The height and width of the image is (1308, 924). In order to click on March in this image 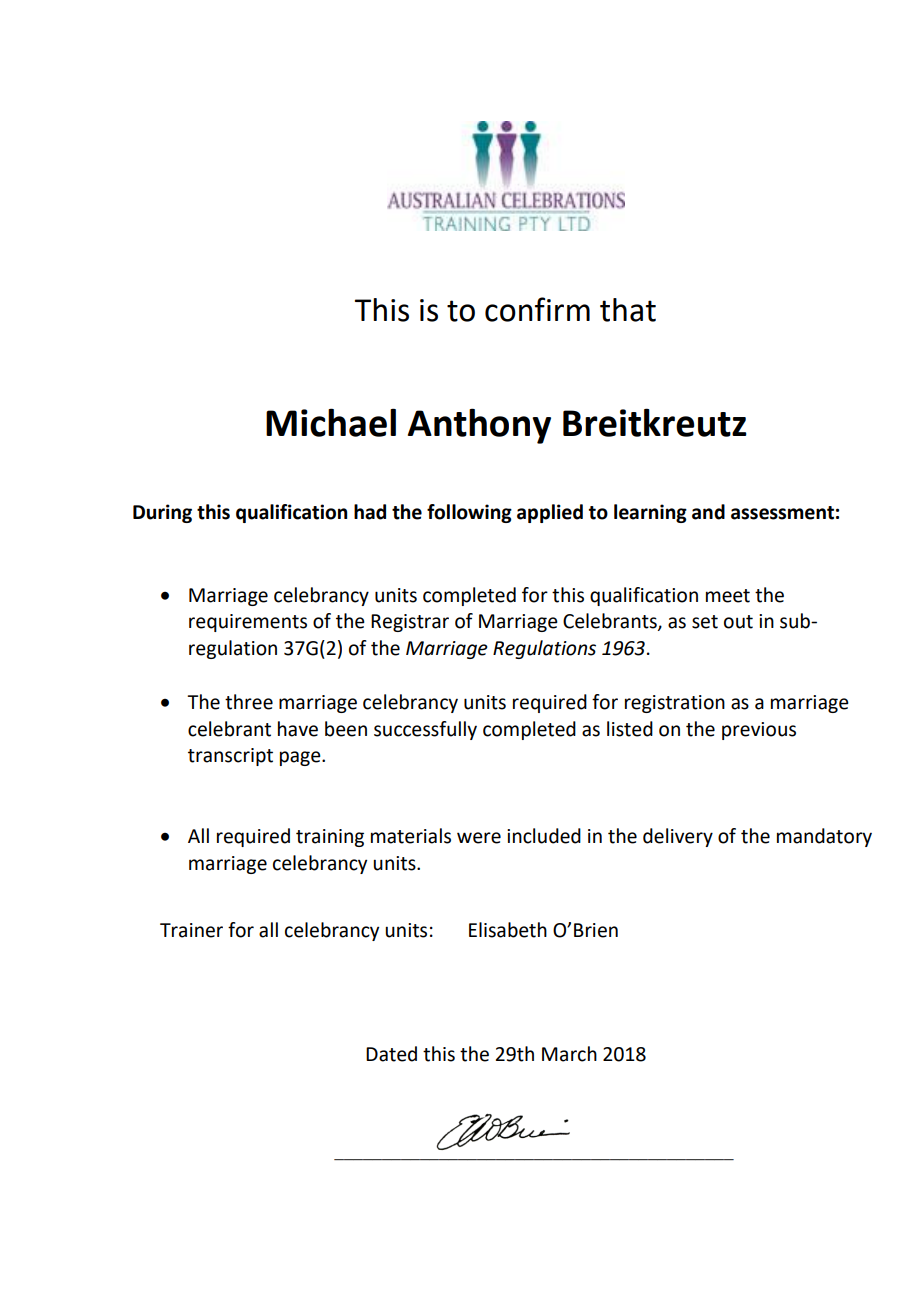, I will do `click(569, 1054)`.
